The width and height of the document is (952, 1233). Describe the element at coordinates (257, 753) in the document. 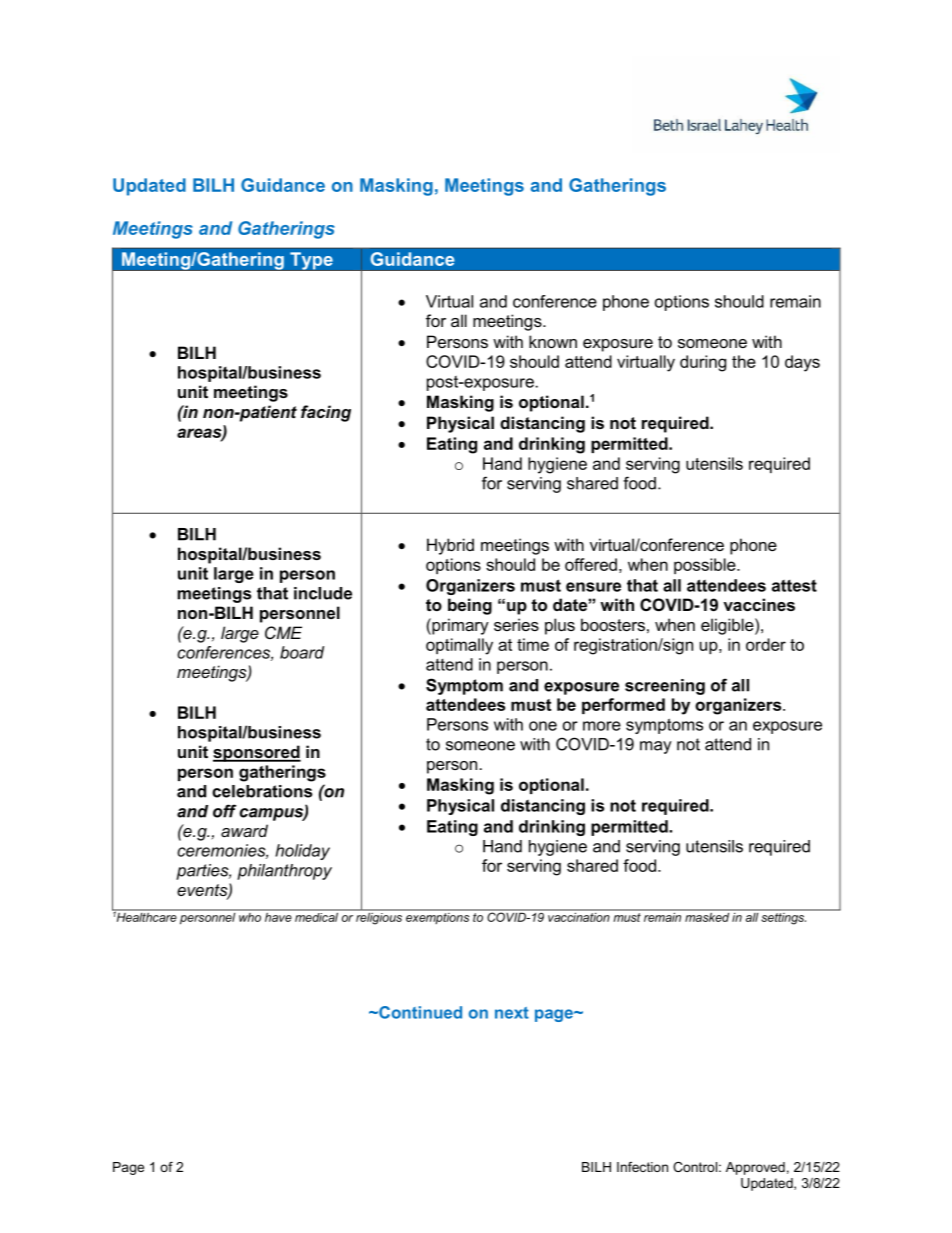

I see `sponsored` at that location.
